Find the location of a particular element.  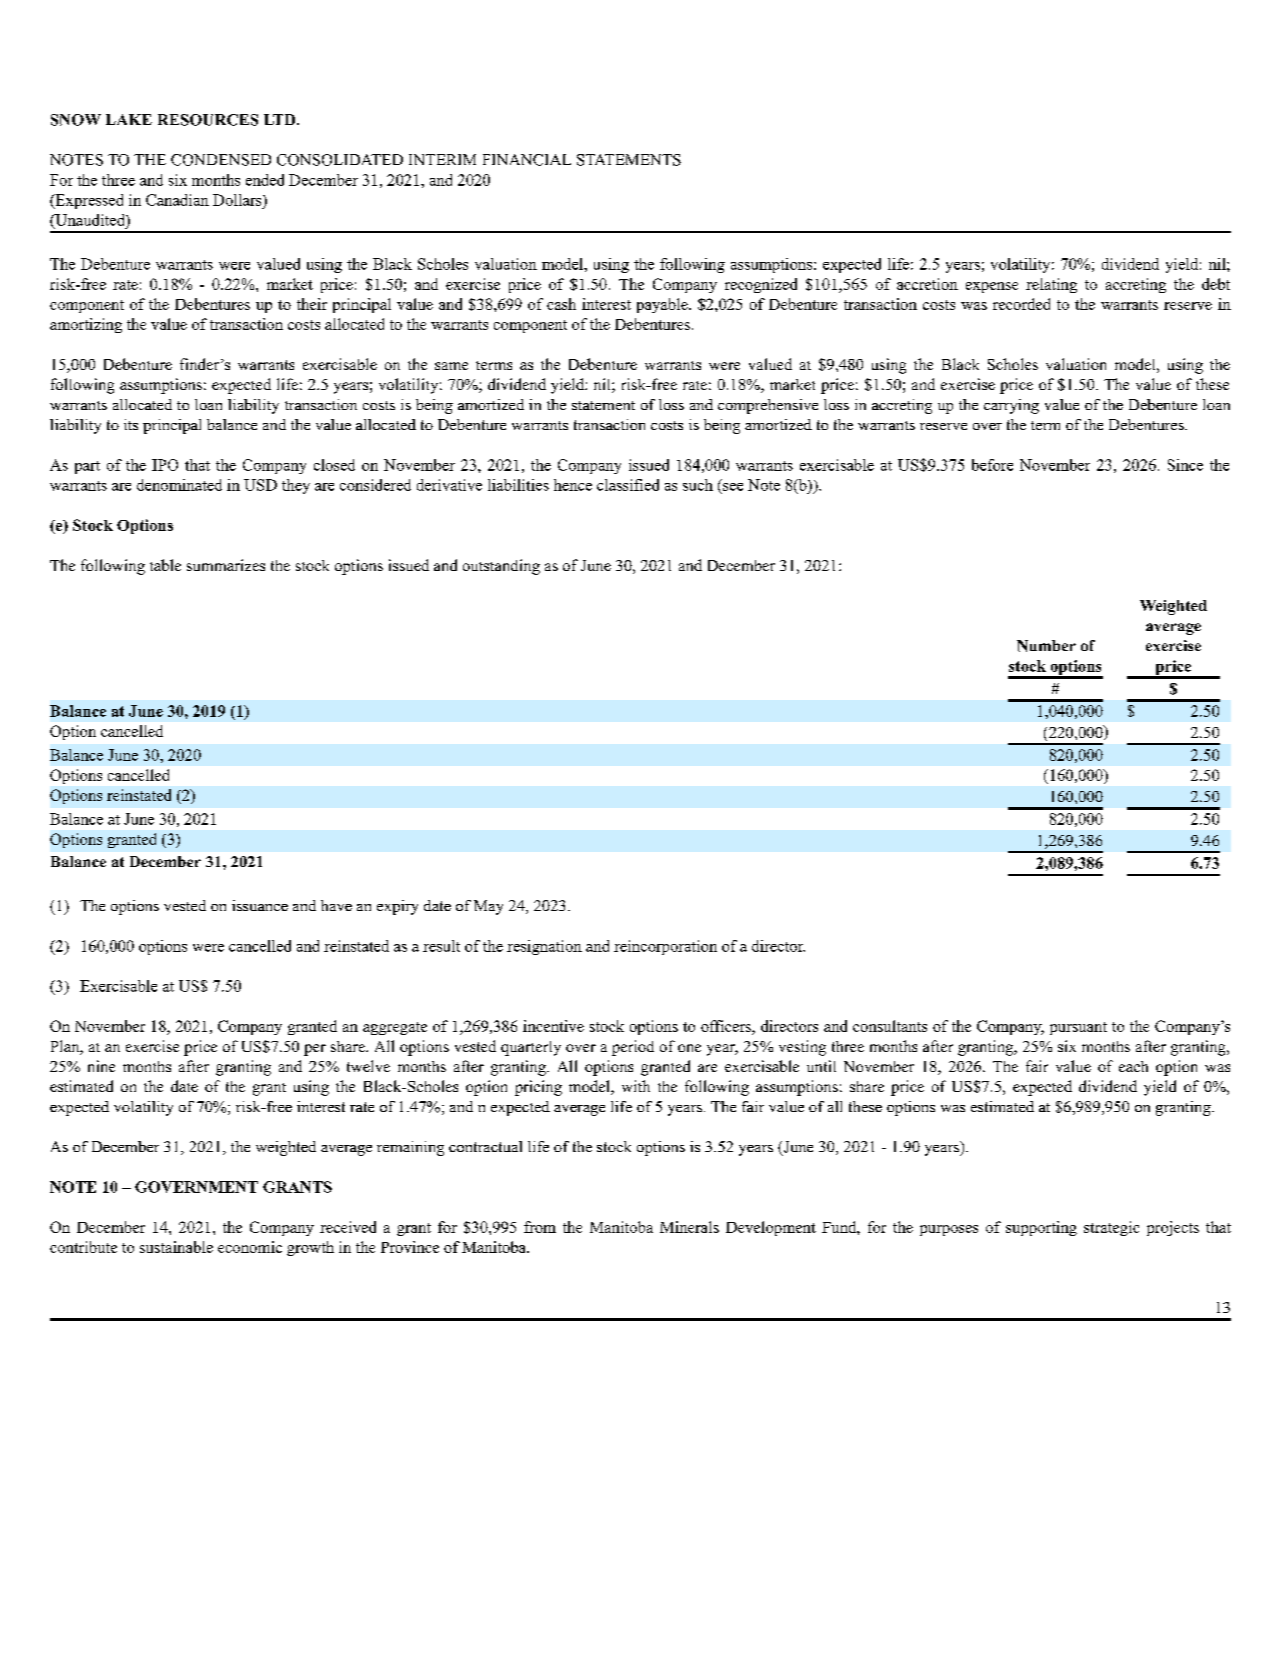

outstanding is located at coordinates (501, 567).
